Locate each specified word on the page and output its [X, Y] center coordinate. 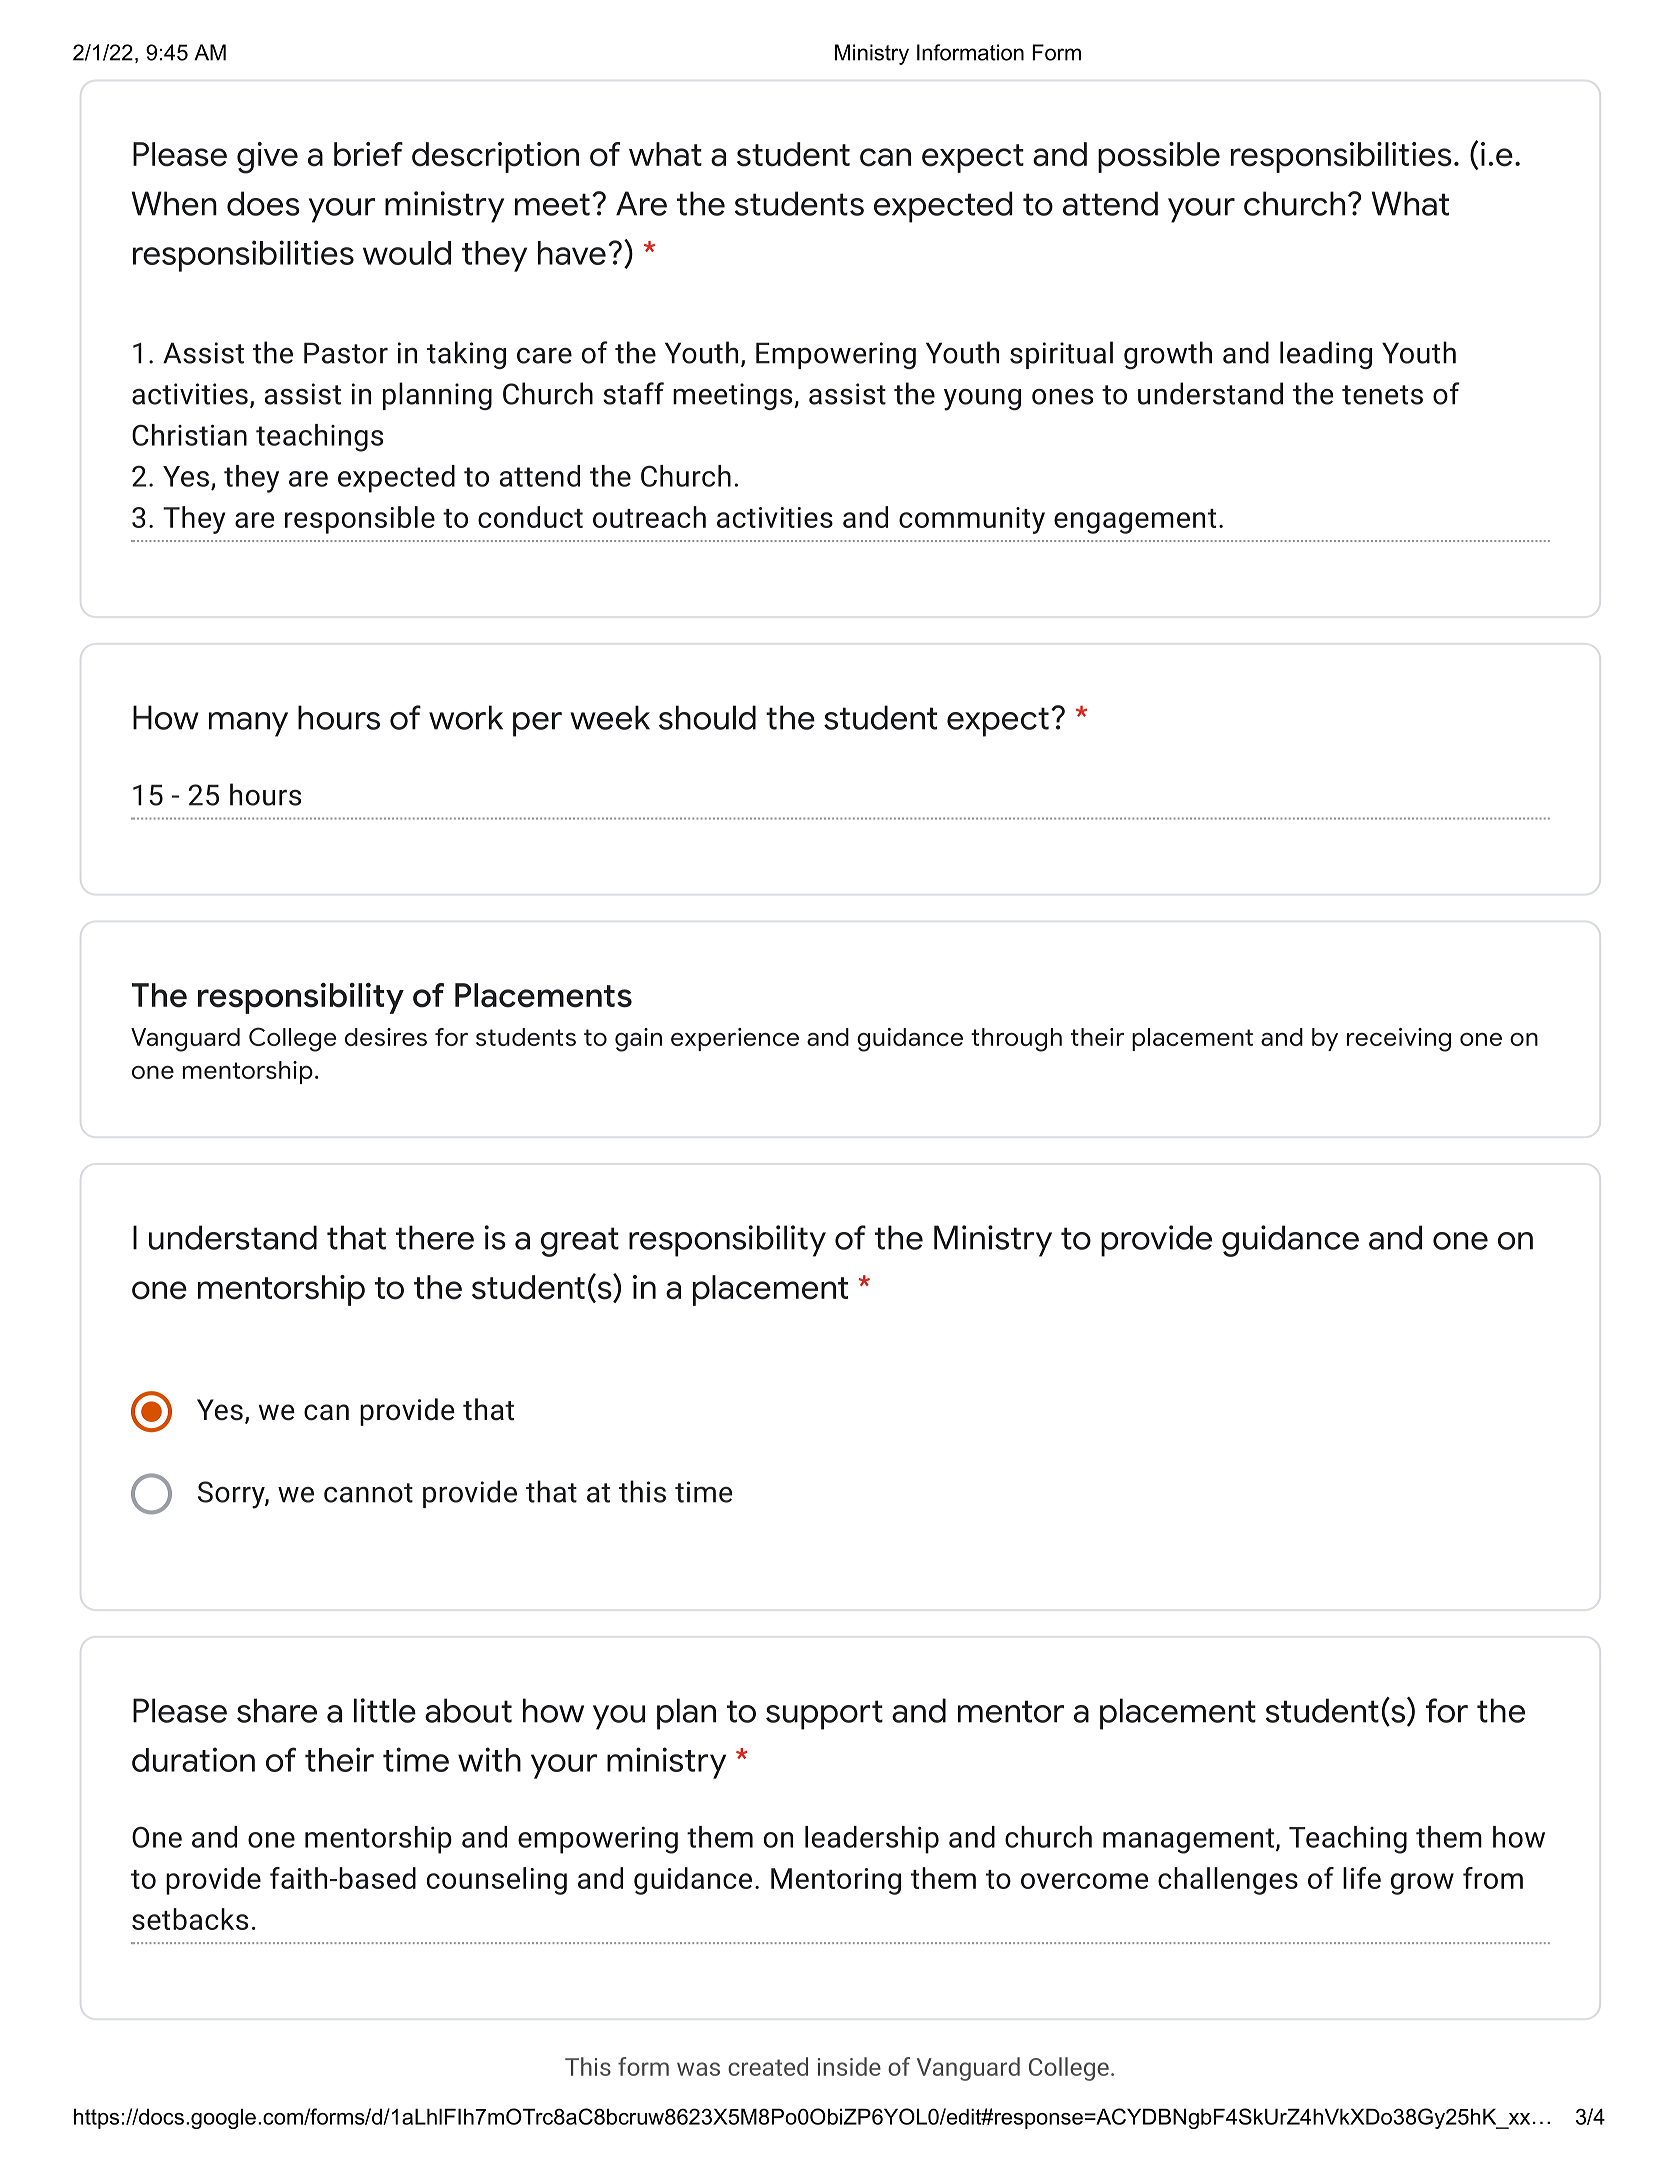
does [263, 203]
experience [735, 1039]
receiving [1399, 1040]
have [572, 253]
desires [386, 1037]
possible [1159, 157]
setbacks [190, 1919]
